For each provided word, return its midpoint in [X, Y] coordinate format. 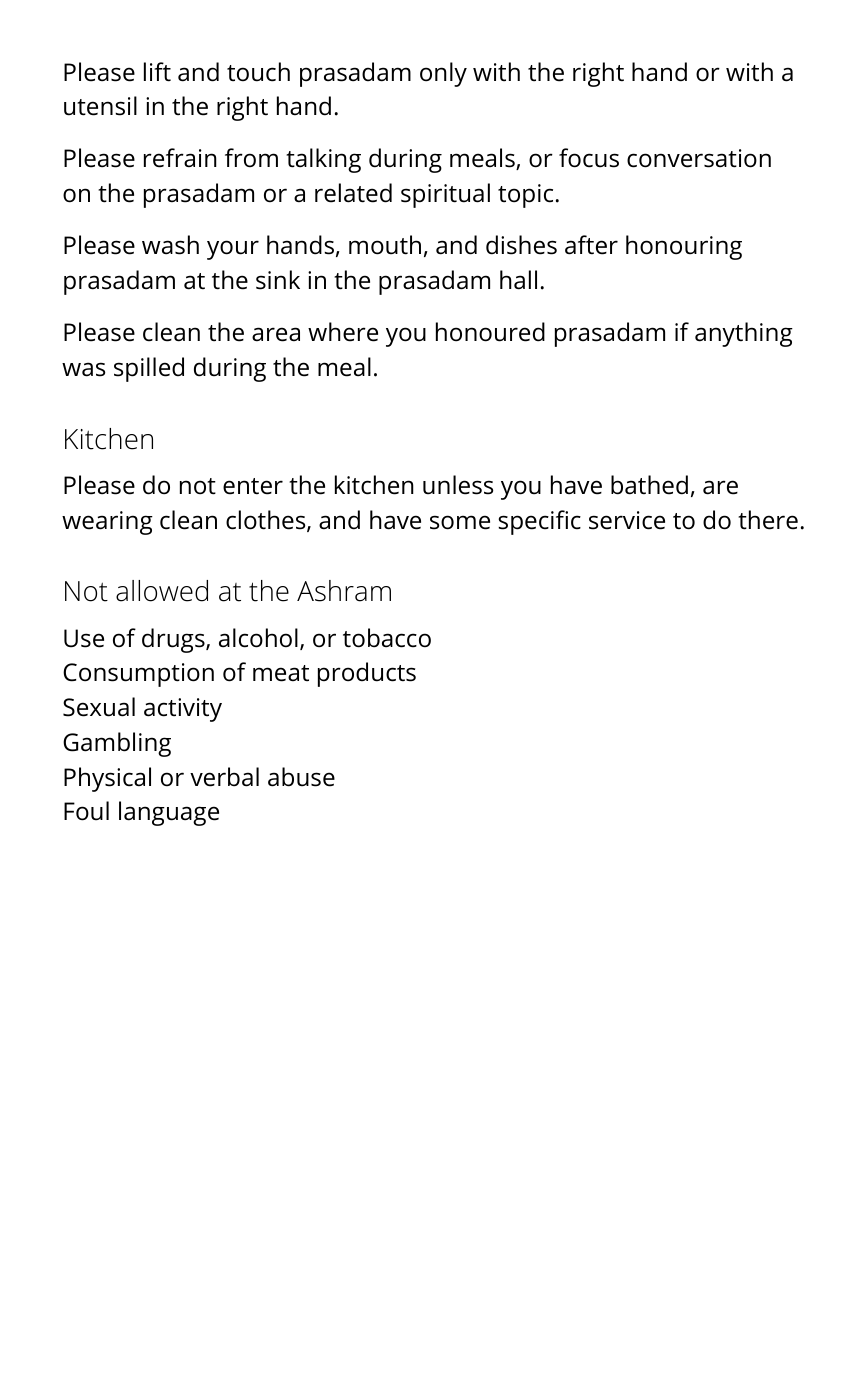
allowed [162, 591]
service [627, 520]
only [443, 74]
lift [157, 72]
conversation [699, 158]
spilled [149, 369]
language [169, 813]
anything [744, 334]
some [460, 522]
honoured [490, 332]
